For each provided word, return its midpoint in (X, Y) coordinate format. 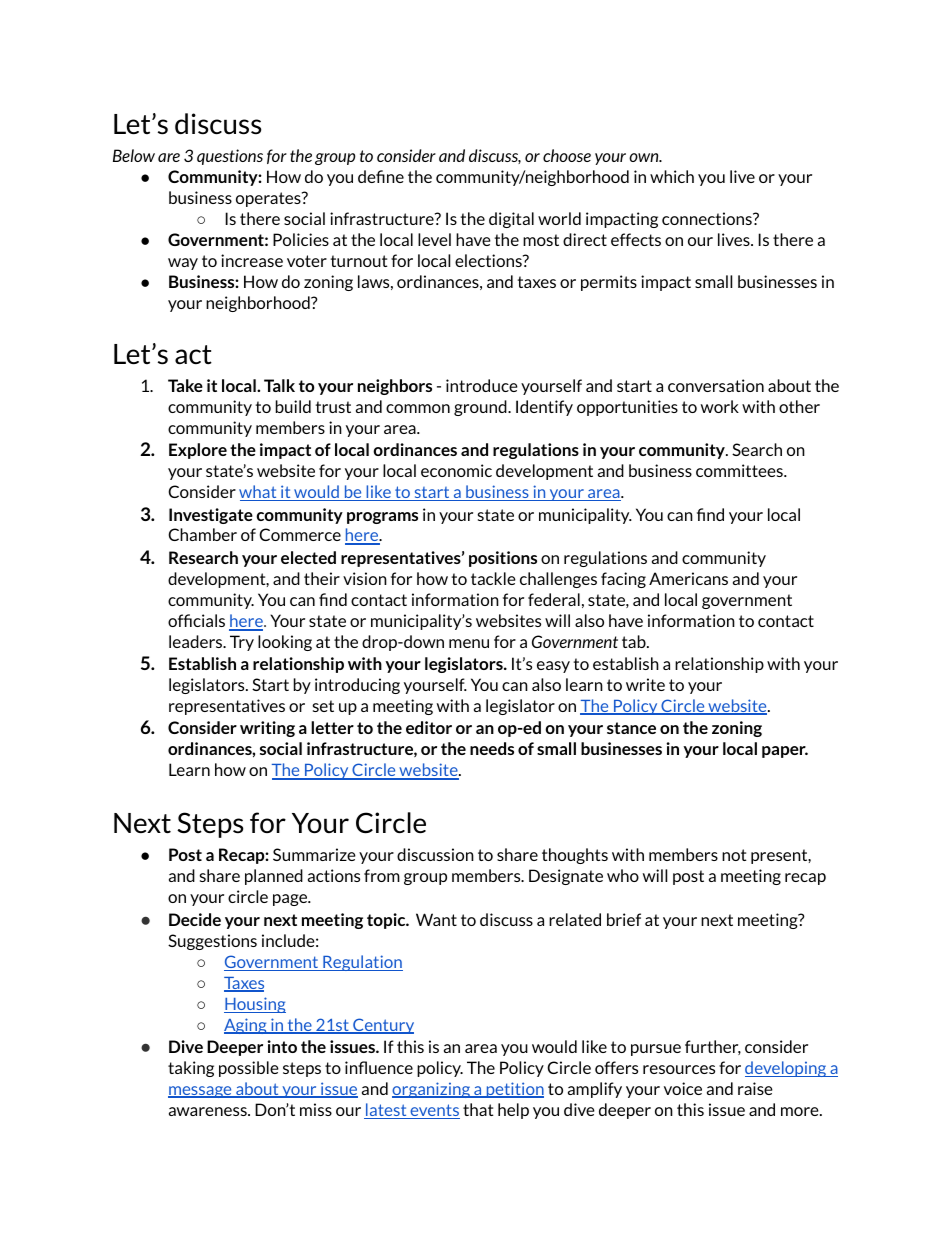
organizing (432, 1090)
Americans (688, 578)
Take (185, 385)
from (382, 875)
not (734, 855)
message (201, 1092)
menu (469, 643)
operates (269, 199)
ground (481, 408)
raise (755, 1088)
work (720, 406)
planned (274, 877)
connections (708, 218)
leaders (197, 641)
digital (511, 220)
